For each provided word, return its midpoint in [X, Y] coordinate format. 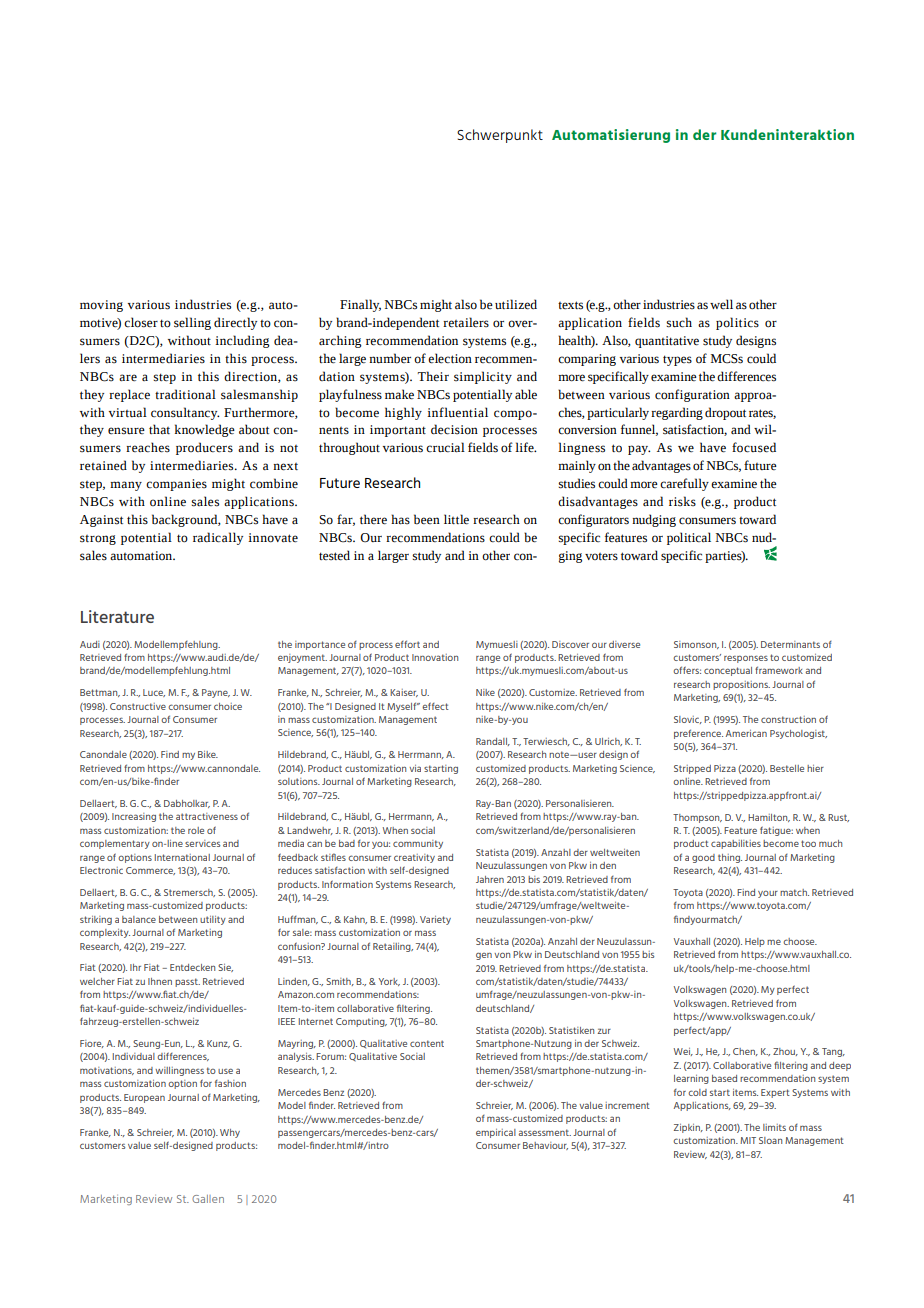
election [450, 358]
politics [737, 323]
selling [192, 323]
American [746, 733]
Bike [208, 754]
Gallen [208, 1199]
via [415, 768]
